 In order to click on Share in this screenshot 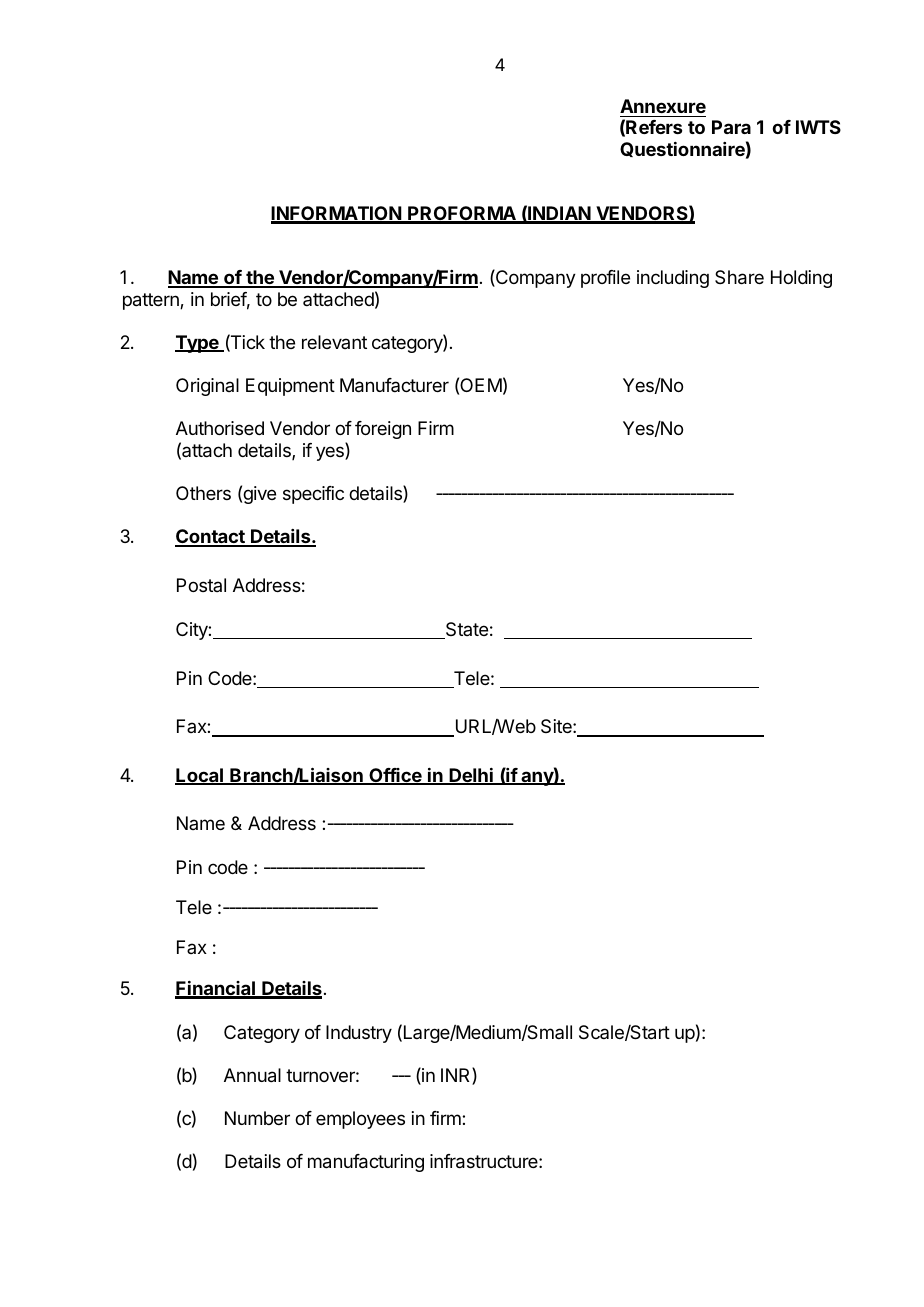, I will do `click(739, 277)`.
